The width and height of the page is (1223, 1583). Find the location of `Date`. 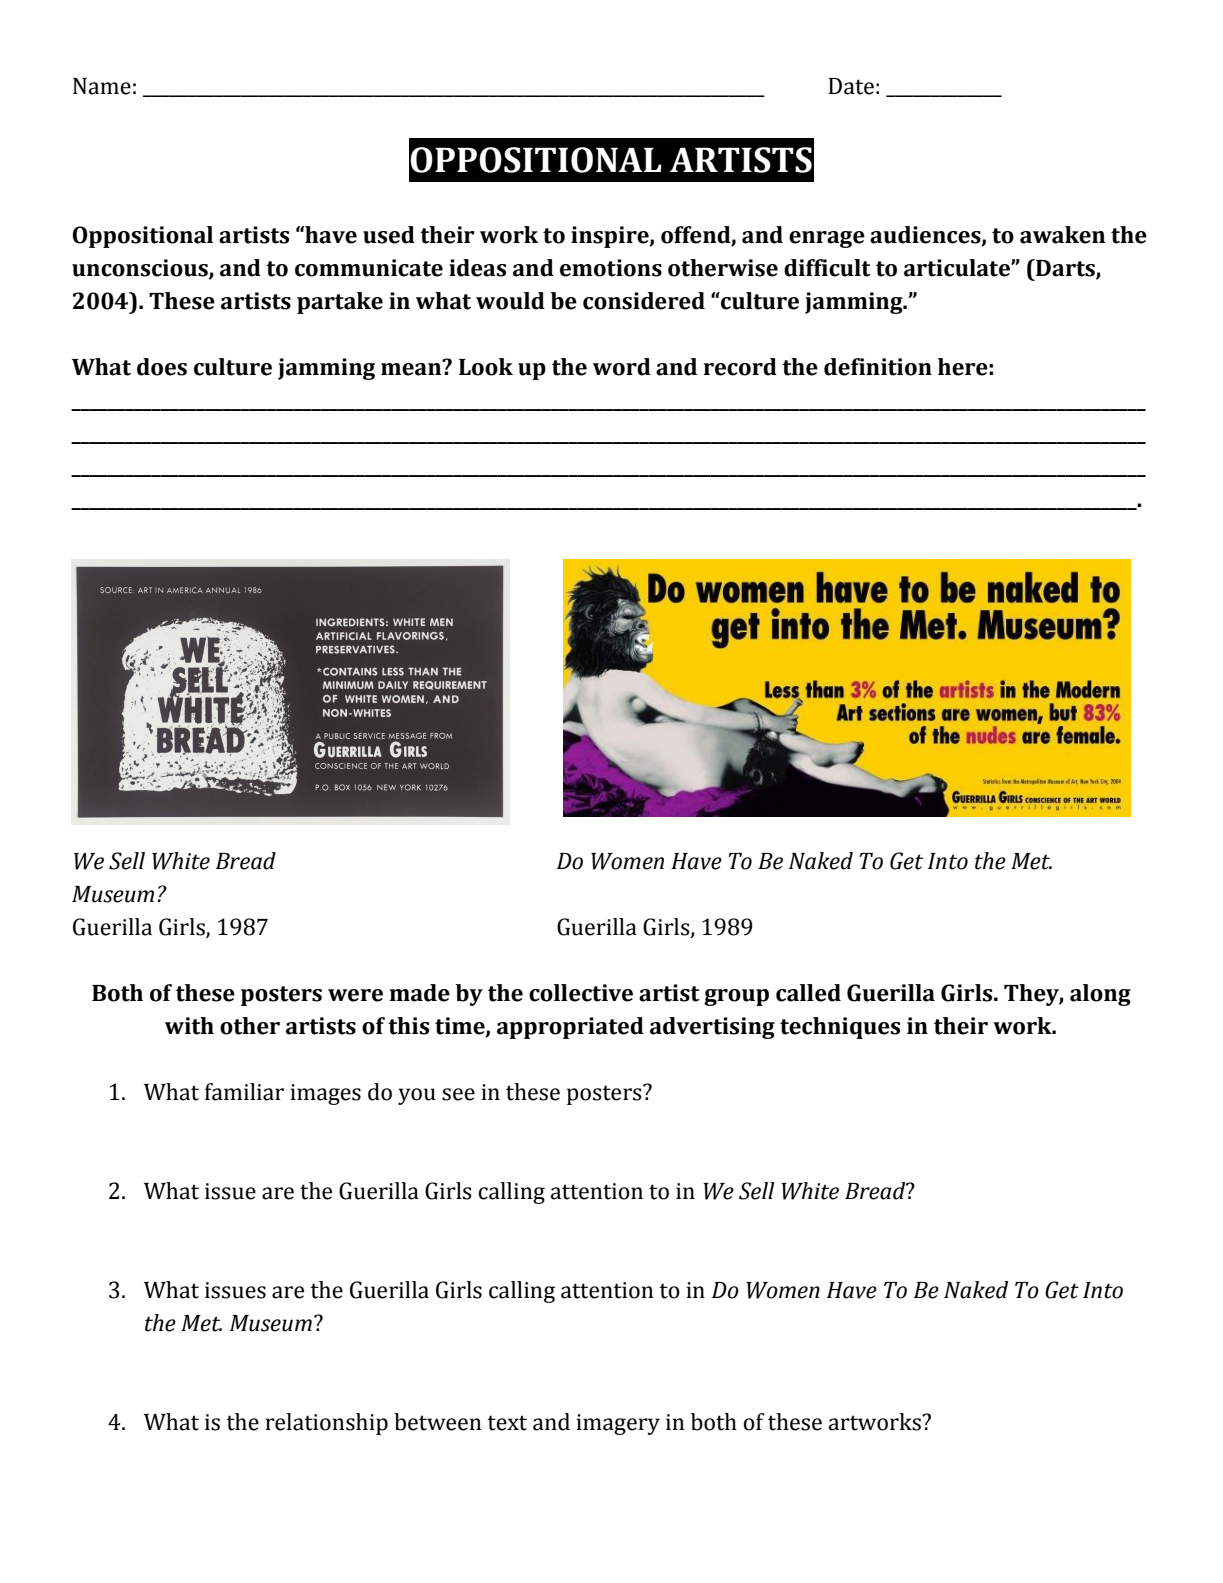

Date is located at coordinates (851, 86).
